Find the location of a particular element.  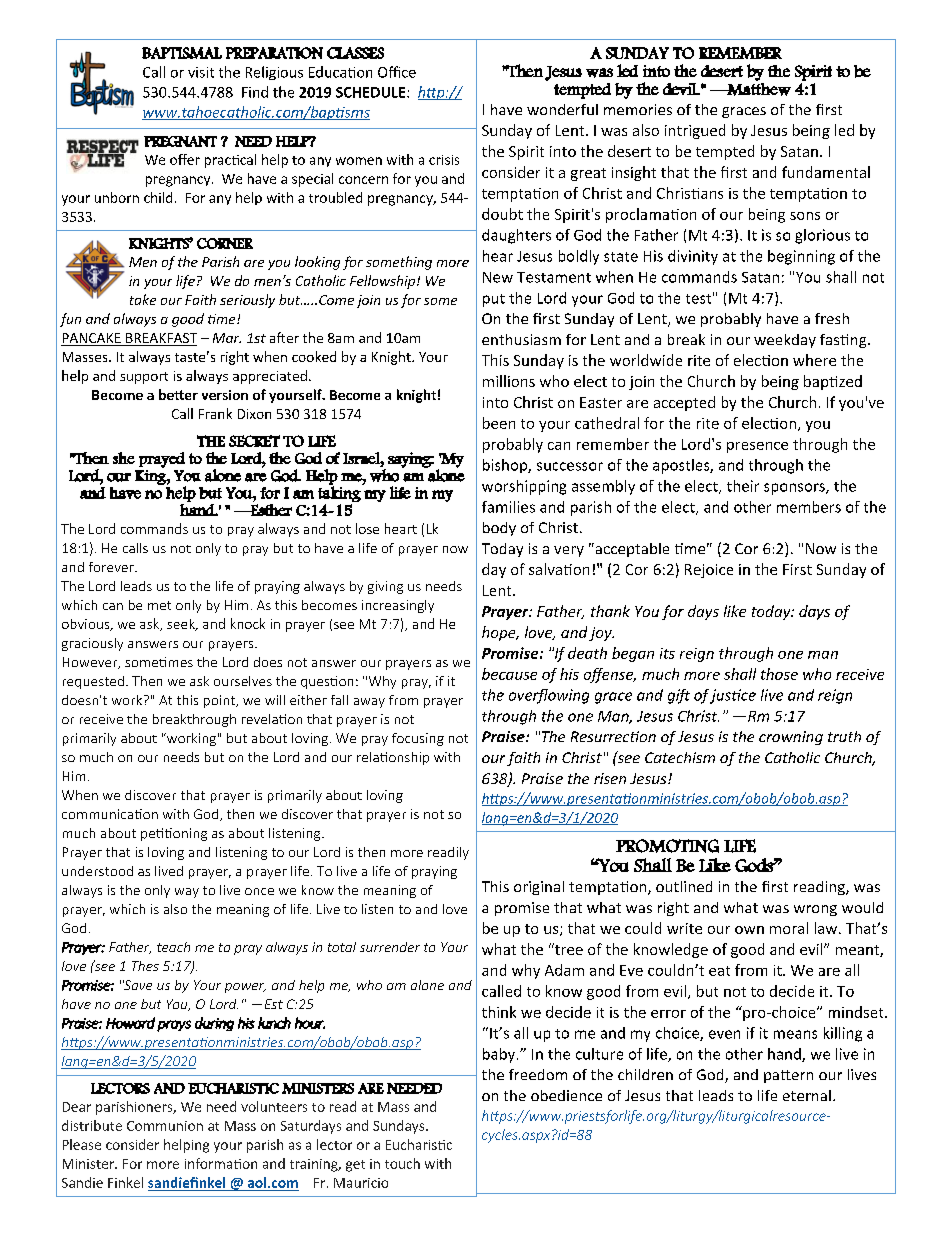

eternal is located at coordinates (807, 1095).
